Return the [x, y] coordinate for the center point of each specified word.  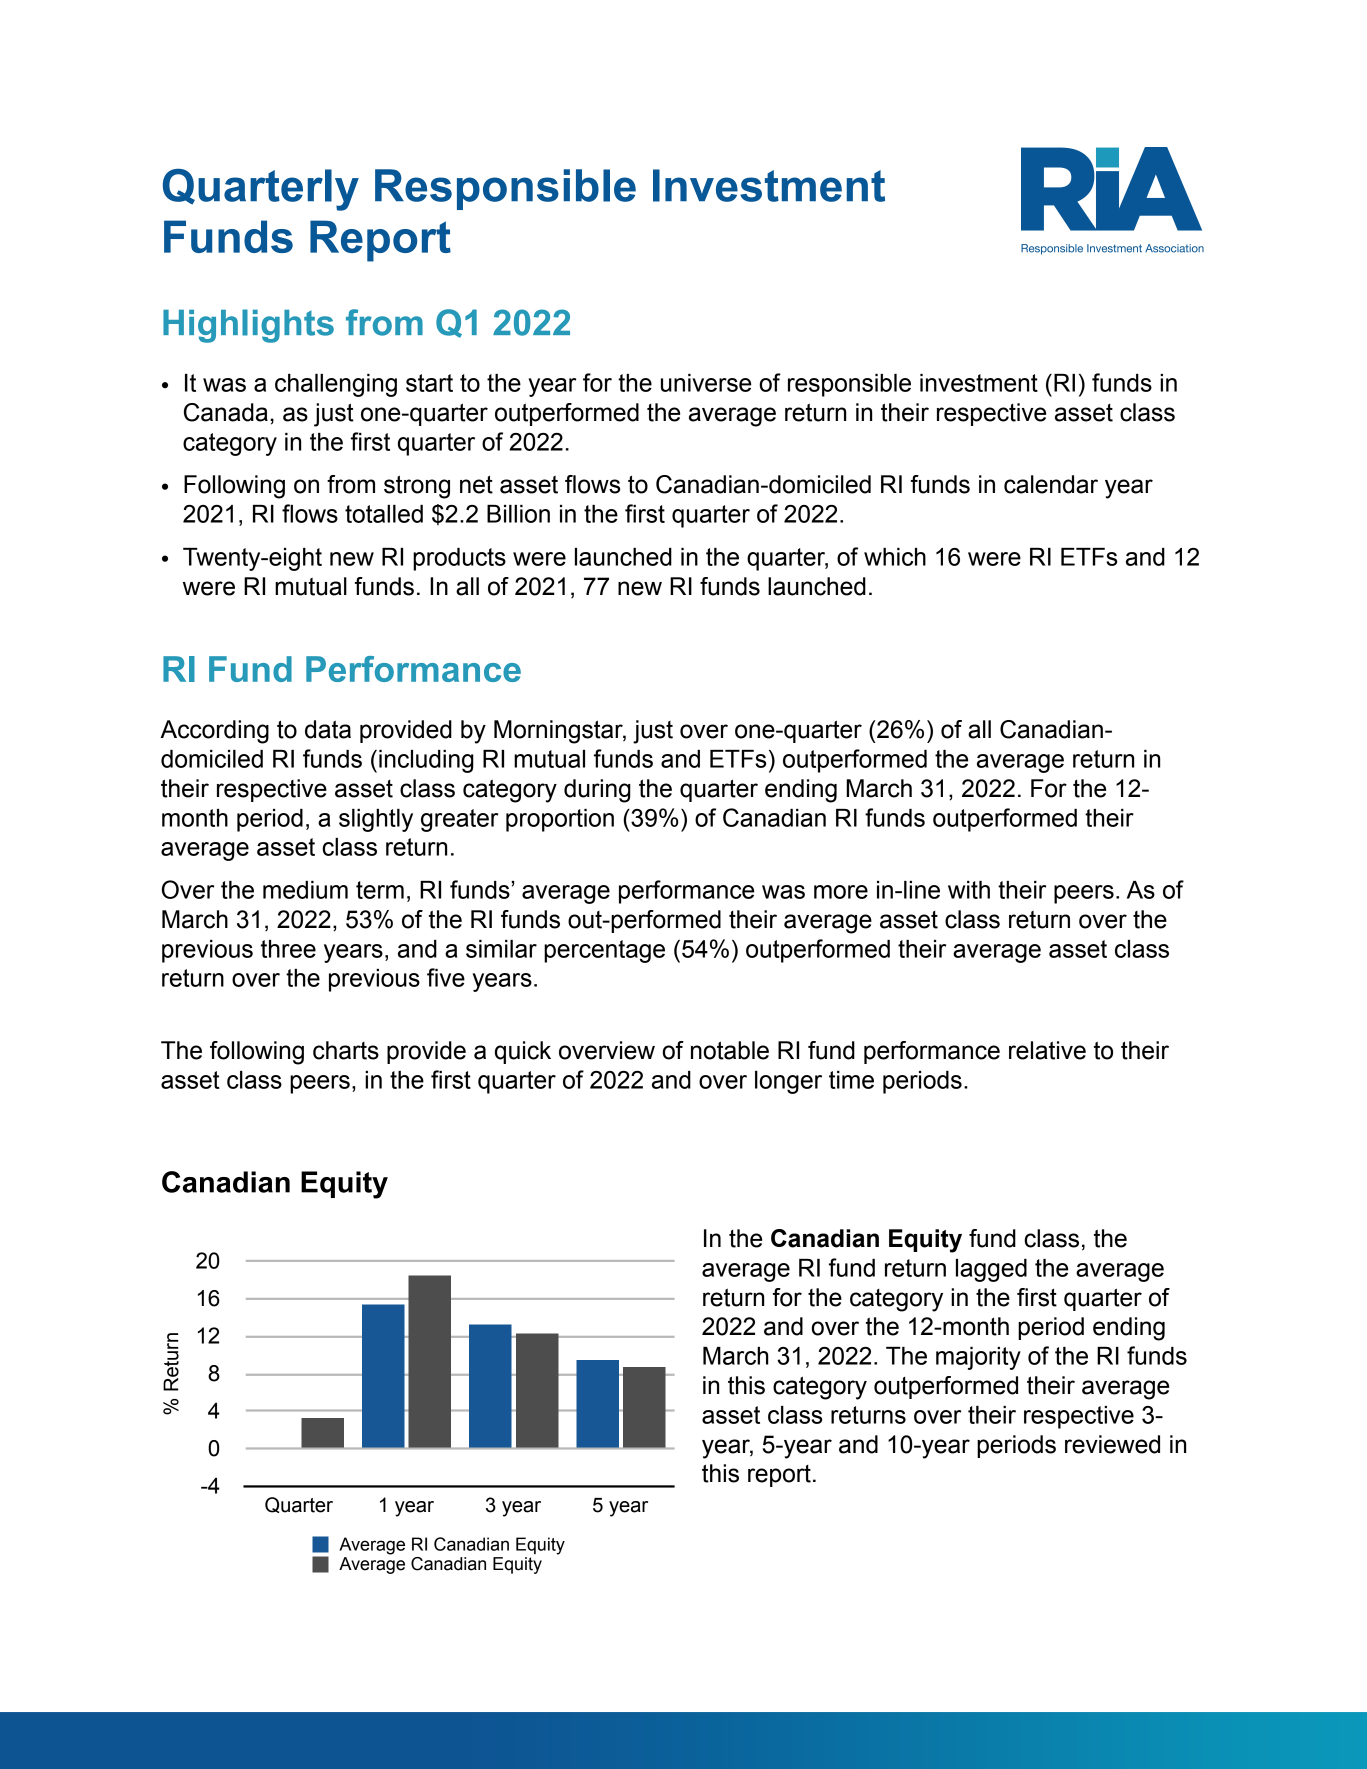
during [597, 791]
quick [523, 1052]
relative [1047, 1050]
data [328, 729]
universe [706, 383]
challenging [336, 385]
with [969, 890]
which [895, 557]
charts [346, 1050]
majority [978, 1358]
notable [730, 1050]
